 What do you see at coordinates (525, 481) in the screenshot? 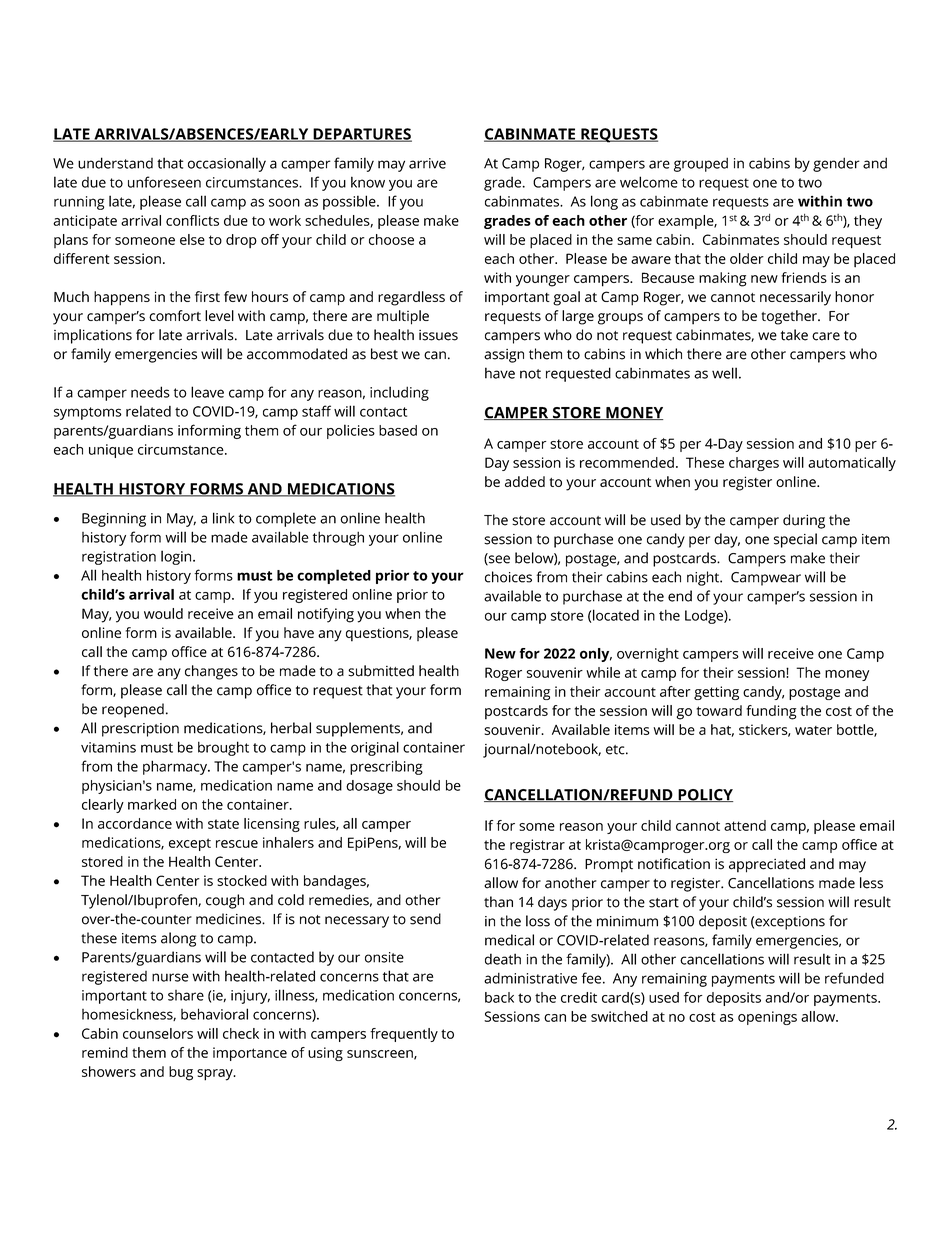
I see `added` at bounding box center [525, 481].
